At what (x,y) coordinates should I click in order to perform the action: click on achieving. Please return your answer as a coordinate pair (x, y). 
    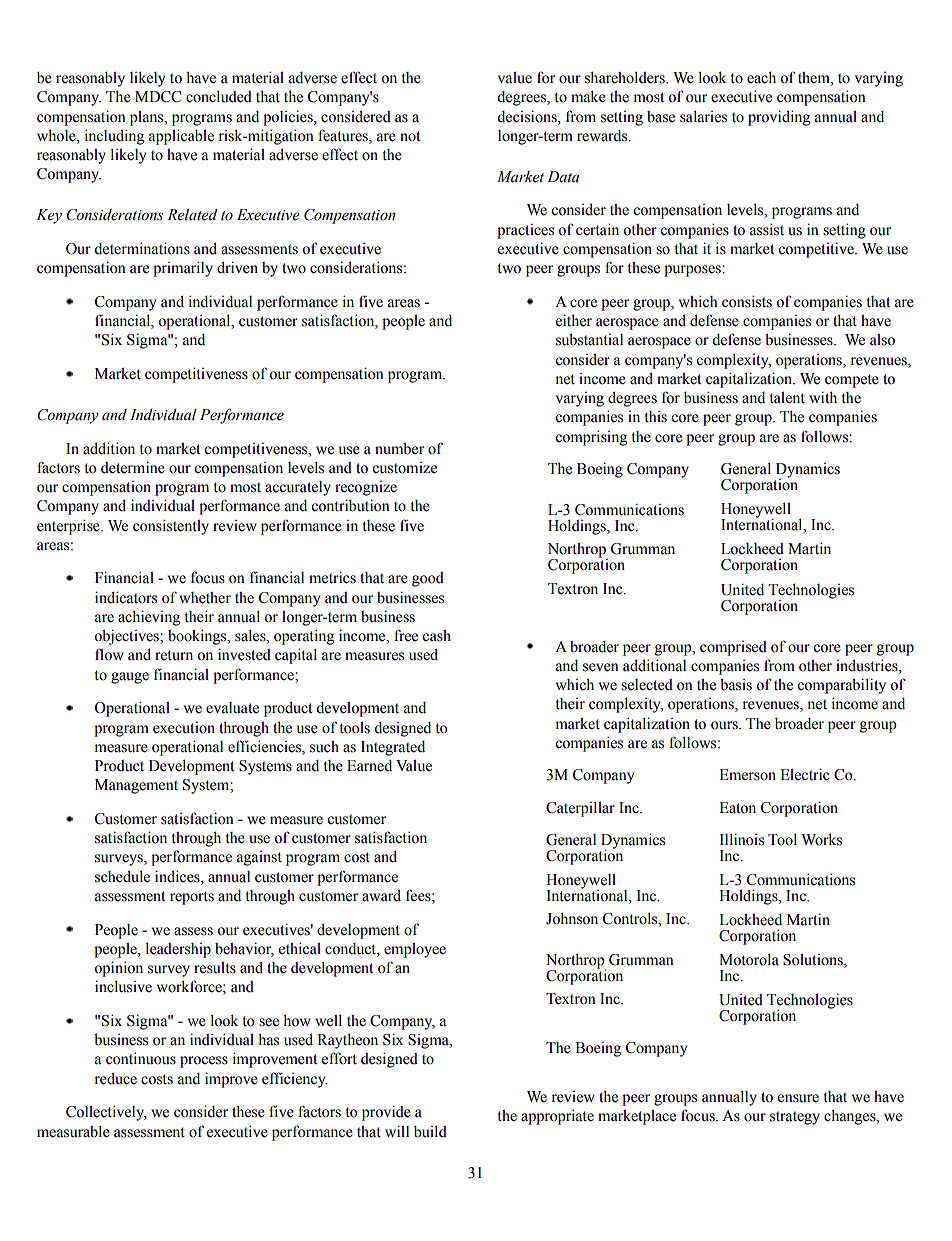
    Looking at the image, I should click on (149, 618).
